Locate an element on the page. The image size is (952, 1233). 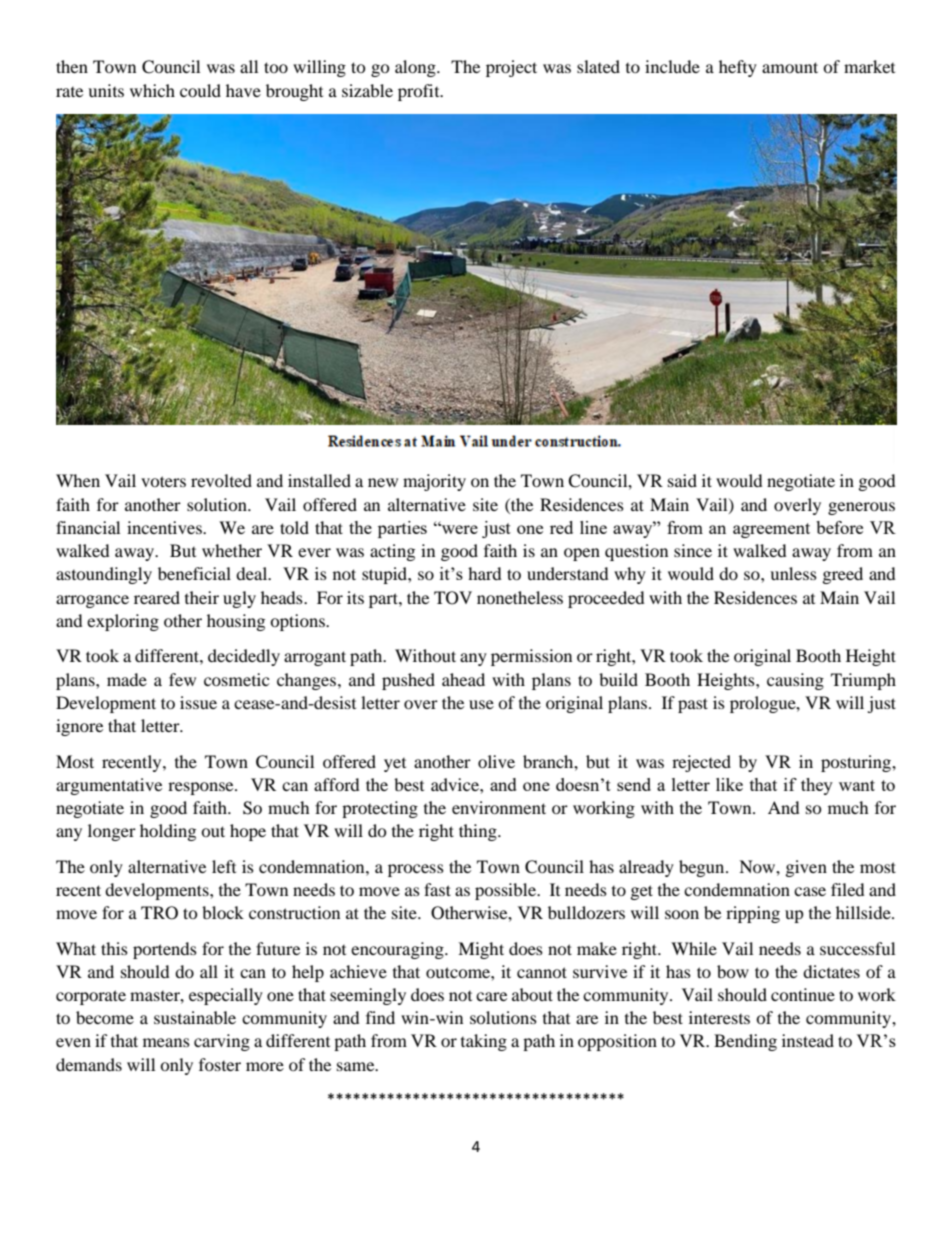
means is located at coordinates (166, 1042).
